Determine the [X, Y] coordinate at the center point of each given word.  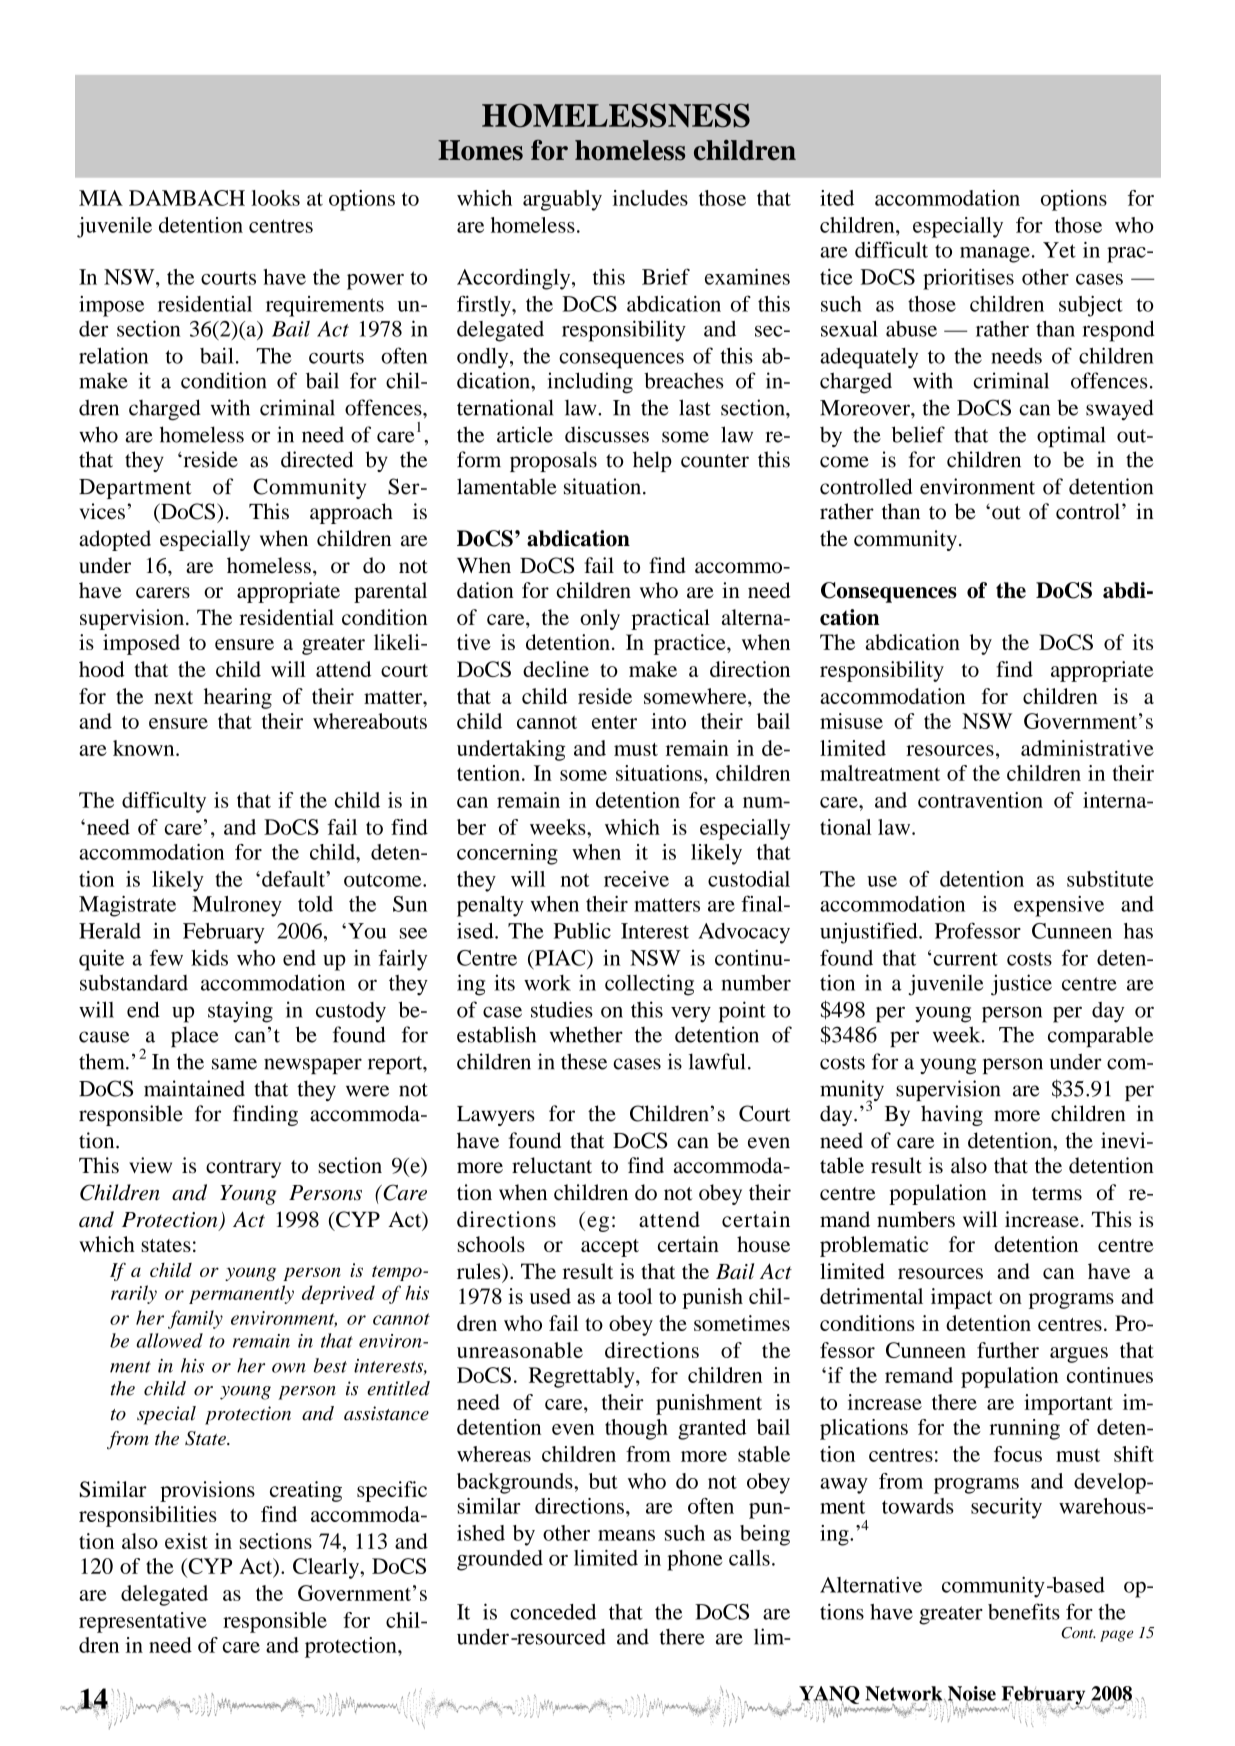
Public [582, 931]
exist [186, 1541]
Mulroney [237, 906]
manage [995, 255]
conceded [553, 1612]
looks [275, 198]
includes [650, 198]
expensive [1059, 906]
